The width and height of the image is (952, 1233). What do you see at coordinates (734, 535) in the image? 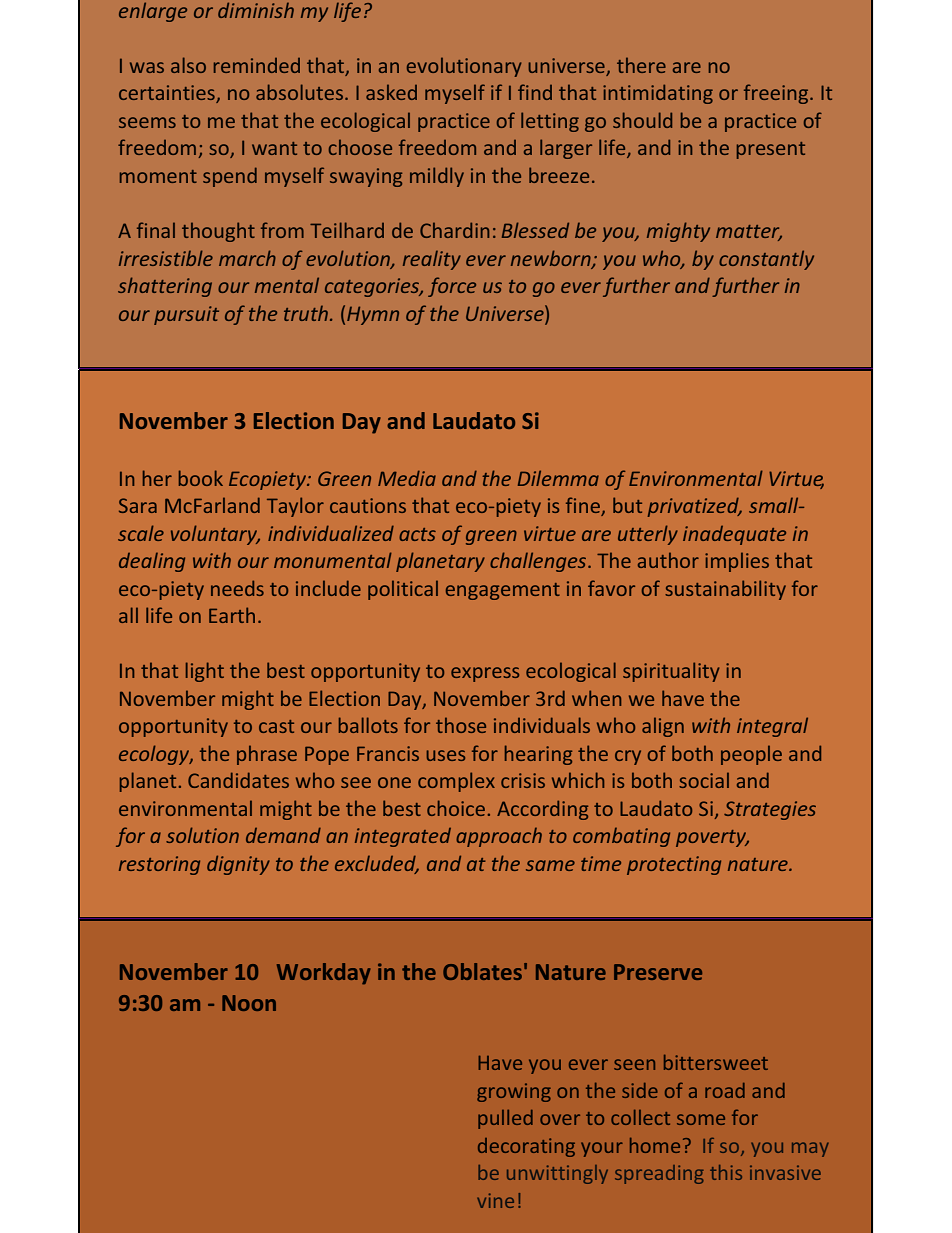
I see `inadequate` at bounding box center [734, 535].
